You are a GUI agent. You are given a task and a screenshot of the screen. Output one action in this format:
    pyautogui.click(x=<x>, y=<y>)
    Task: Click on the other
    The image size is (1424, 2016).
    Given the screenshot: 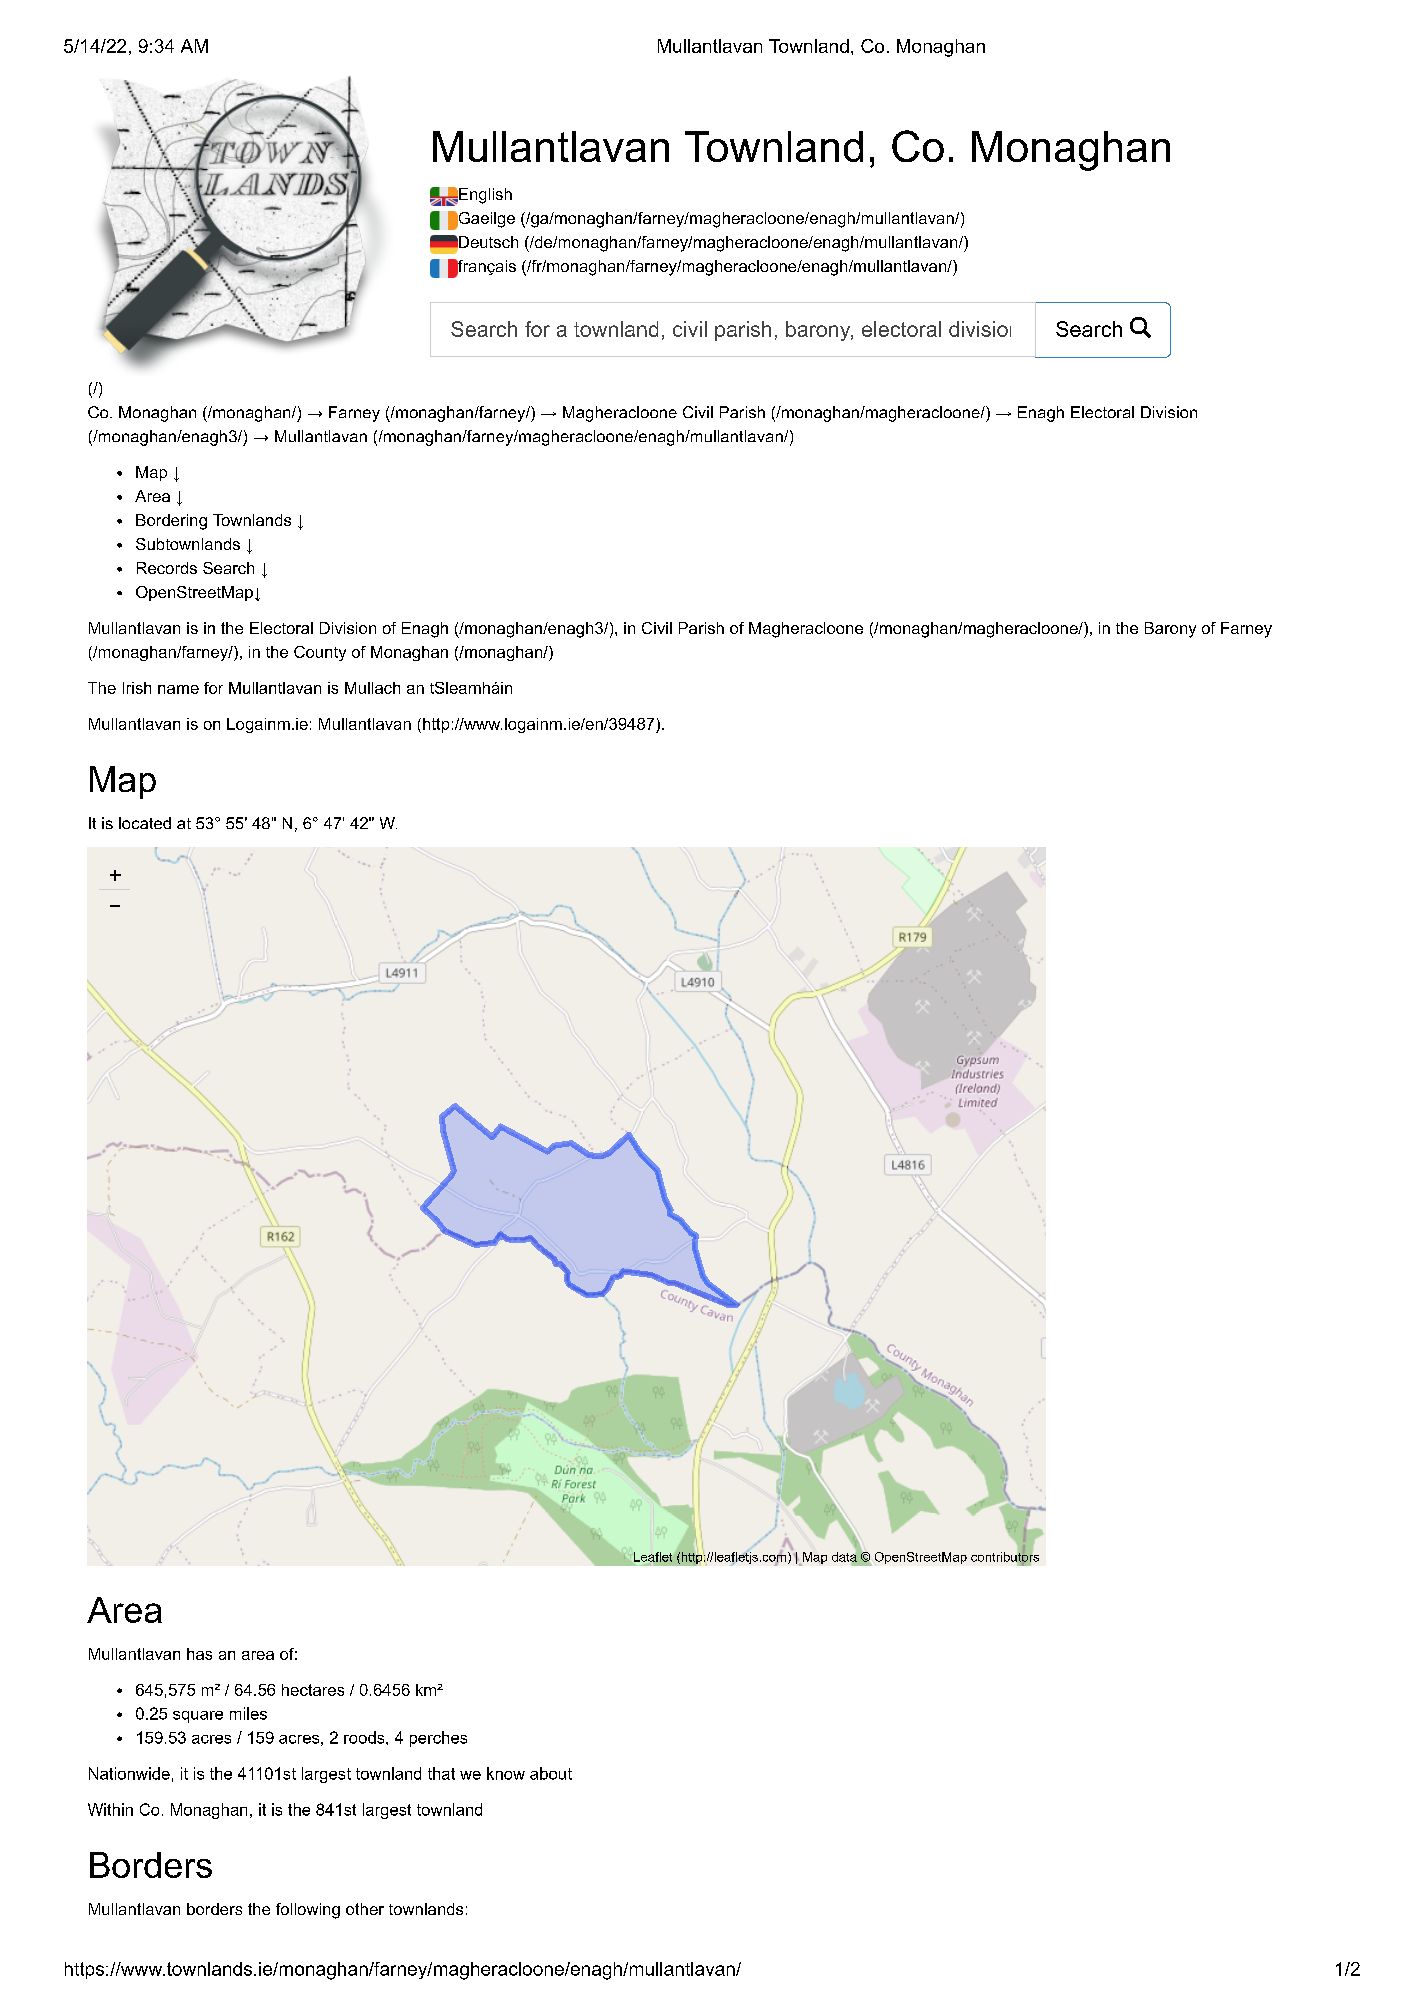 What is the action you would take?
    pyautogui.click(x=365, y=1909)
